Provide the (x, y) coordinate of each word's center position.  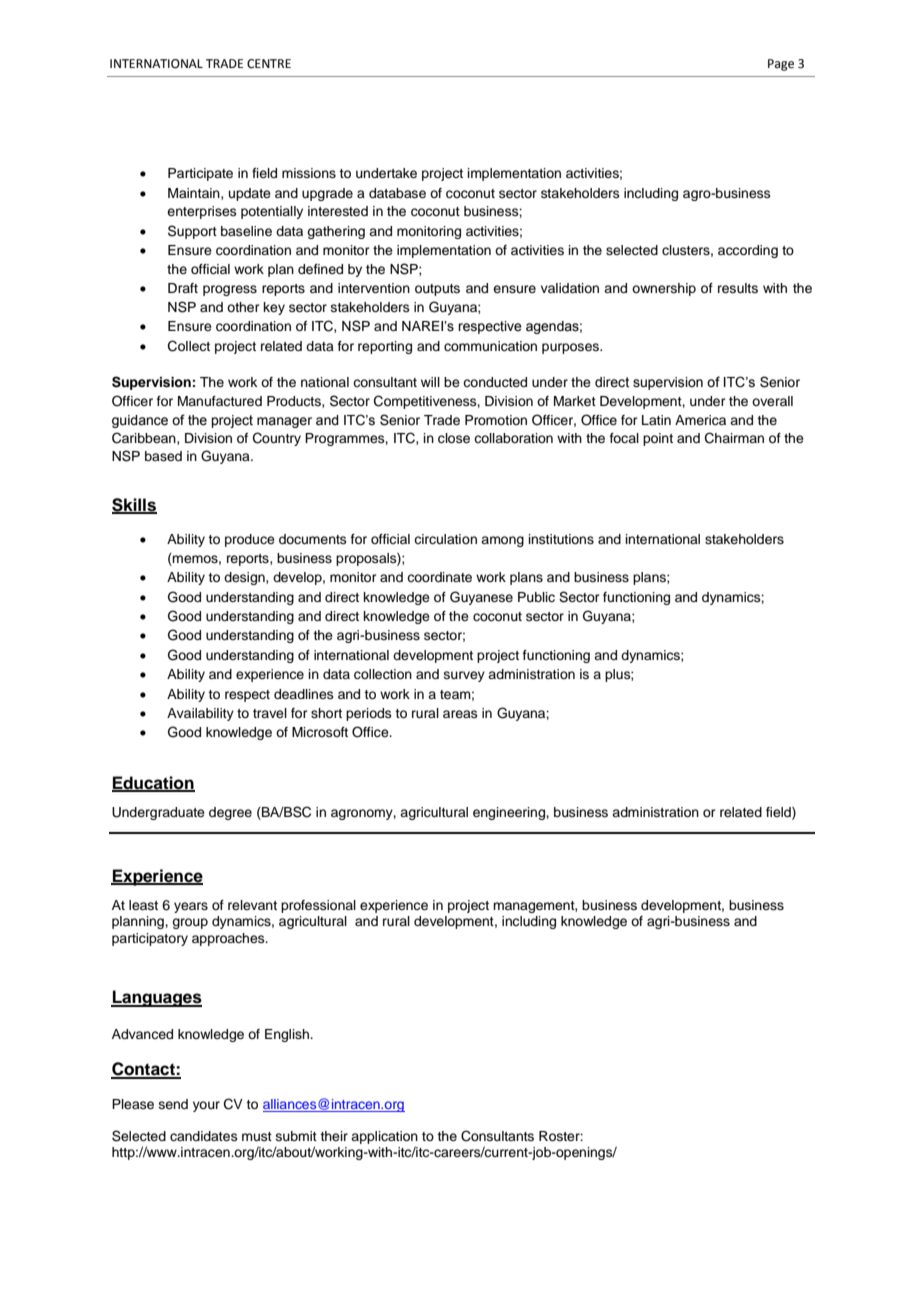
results (738, 288)
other (243, 307)
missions (309, 173)
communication (490, 346)
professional (318, 906)
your (206, 1106)
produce (250, 540)
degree (230, 813)
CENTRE (269, 64)
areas (460, 714)
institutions (561, 539)
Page (781, 65)
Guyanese (481, 598)
